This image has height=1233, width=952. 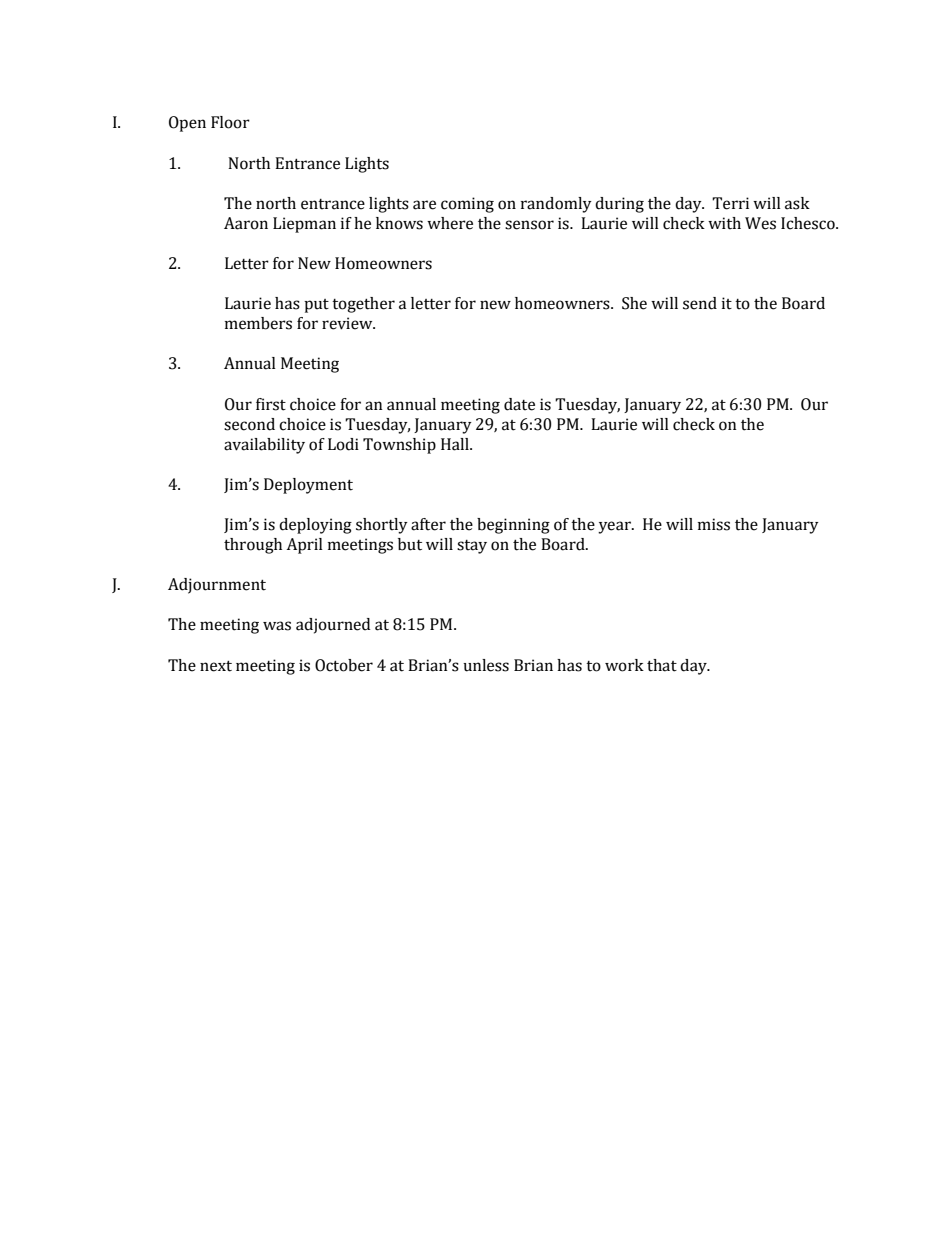 What do you see at coordinates (363, 305) in the image?
I see `together` at bounding box center [363, 305].
